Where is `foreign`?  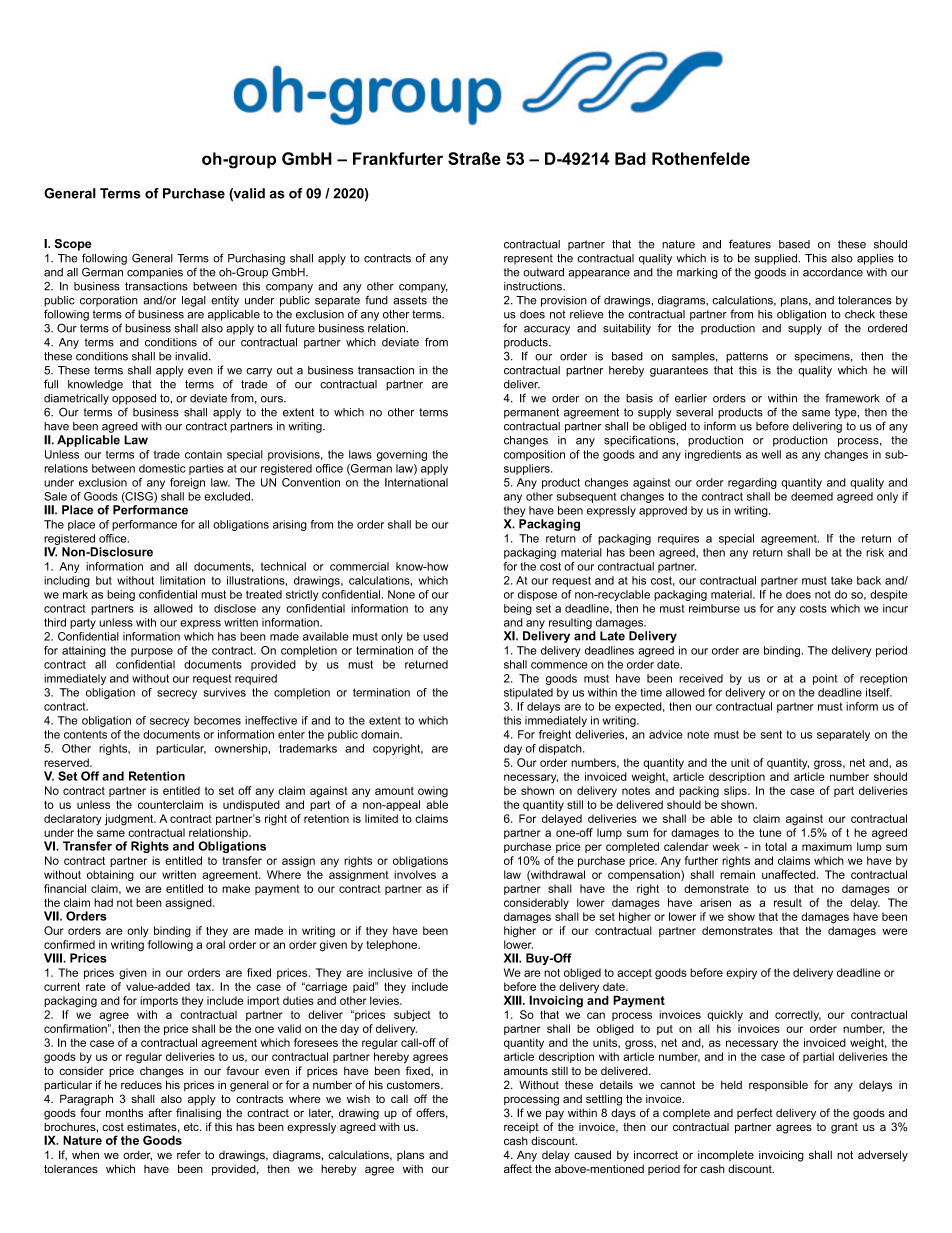
foreign is located at coordinates (187, 483).
